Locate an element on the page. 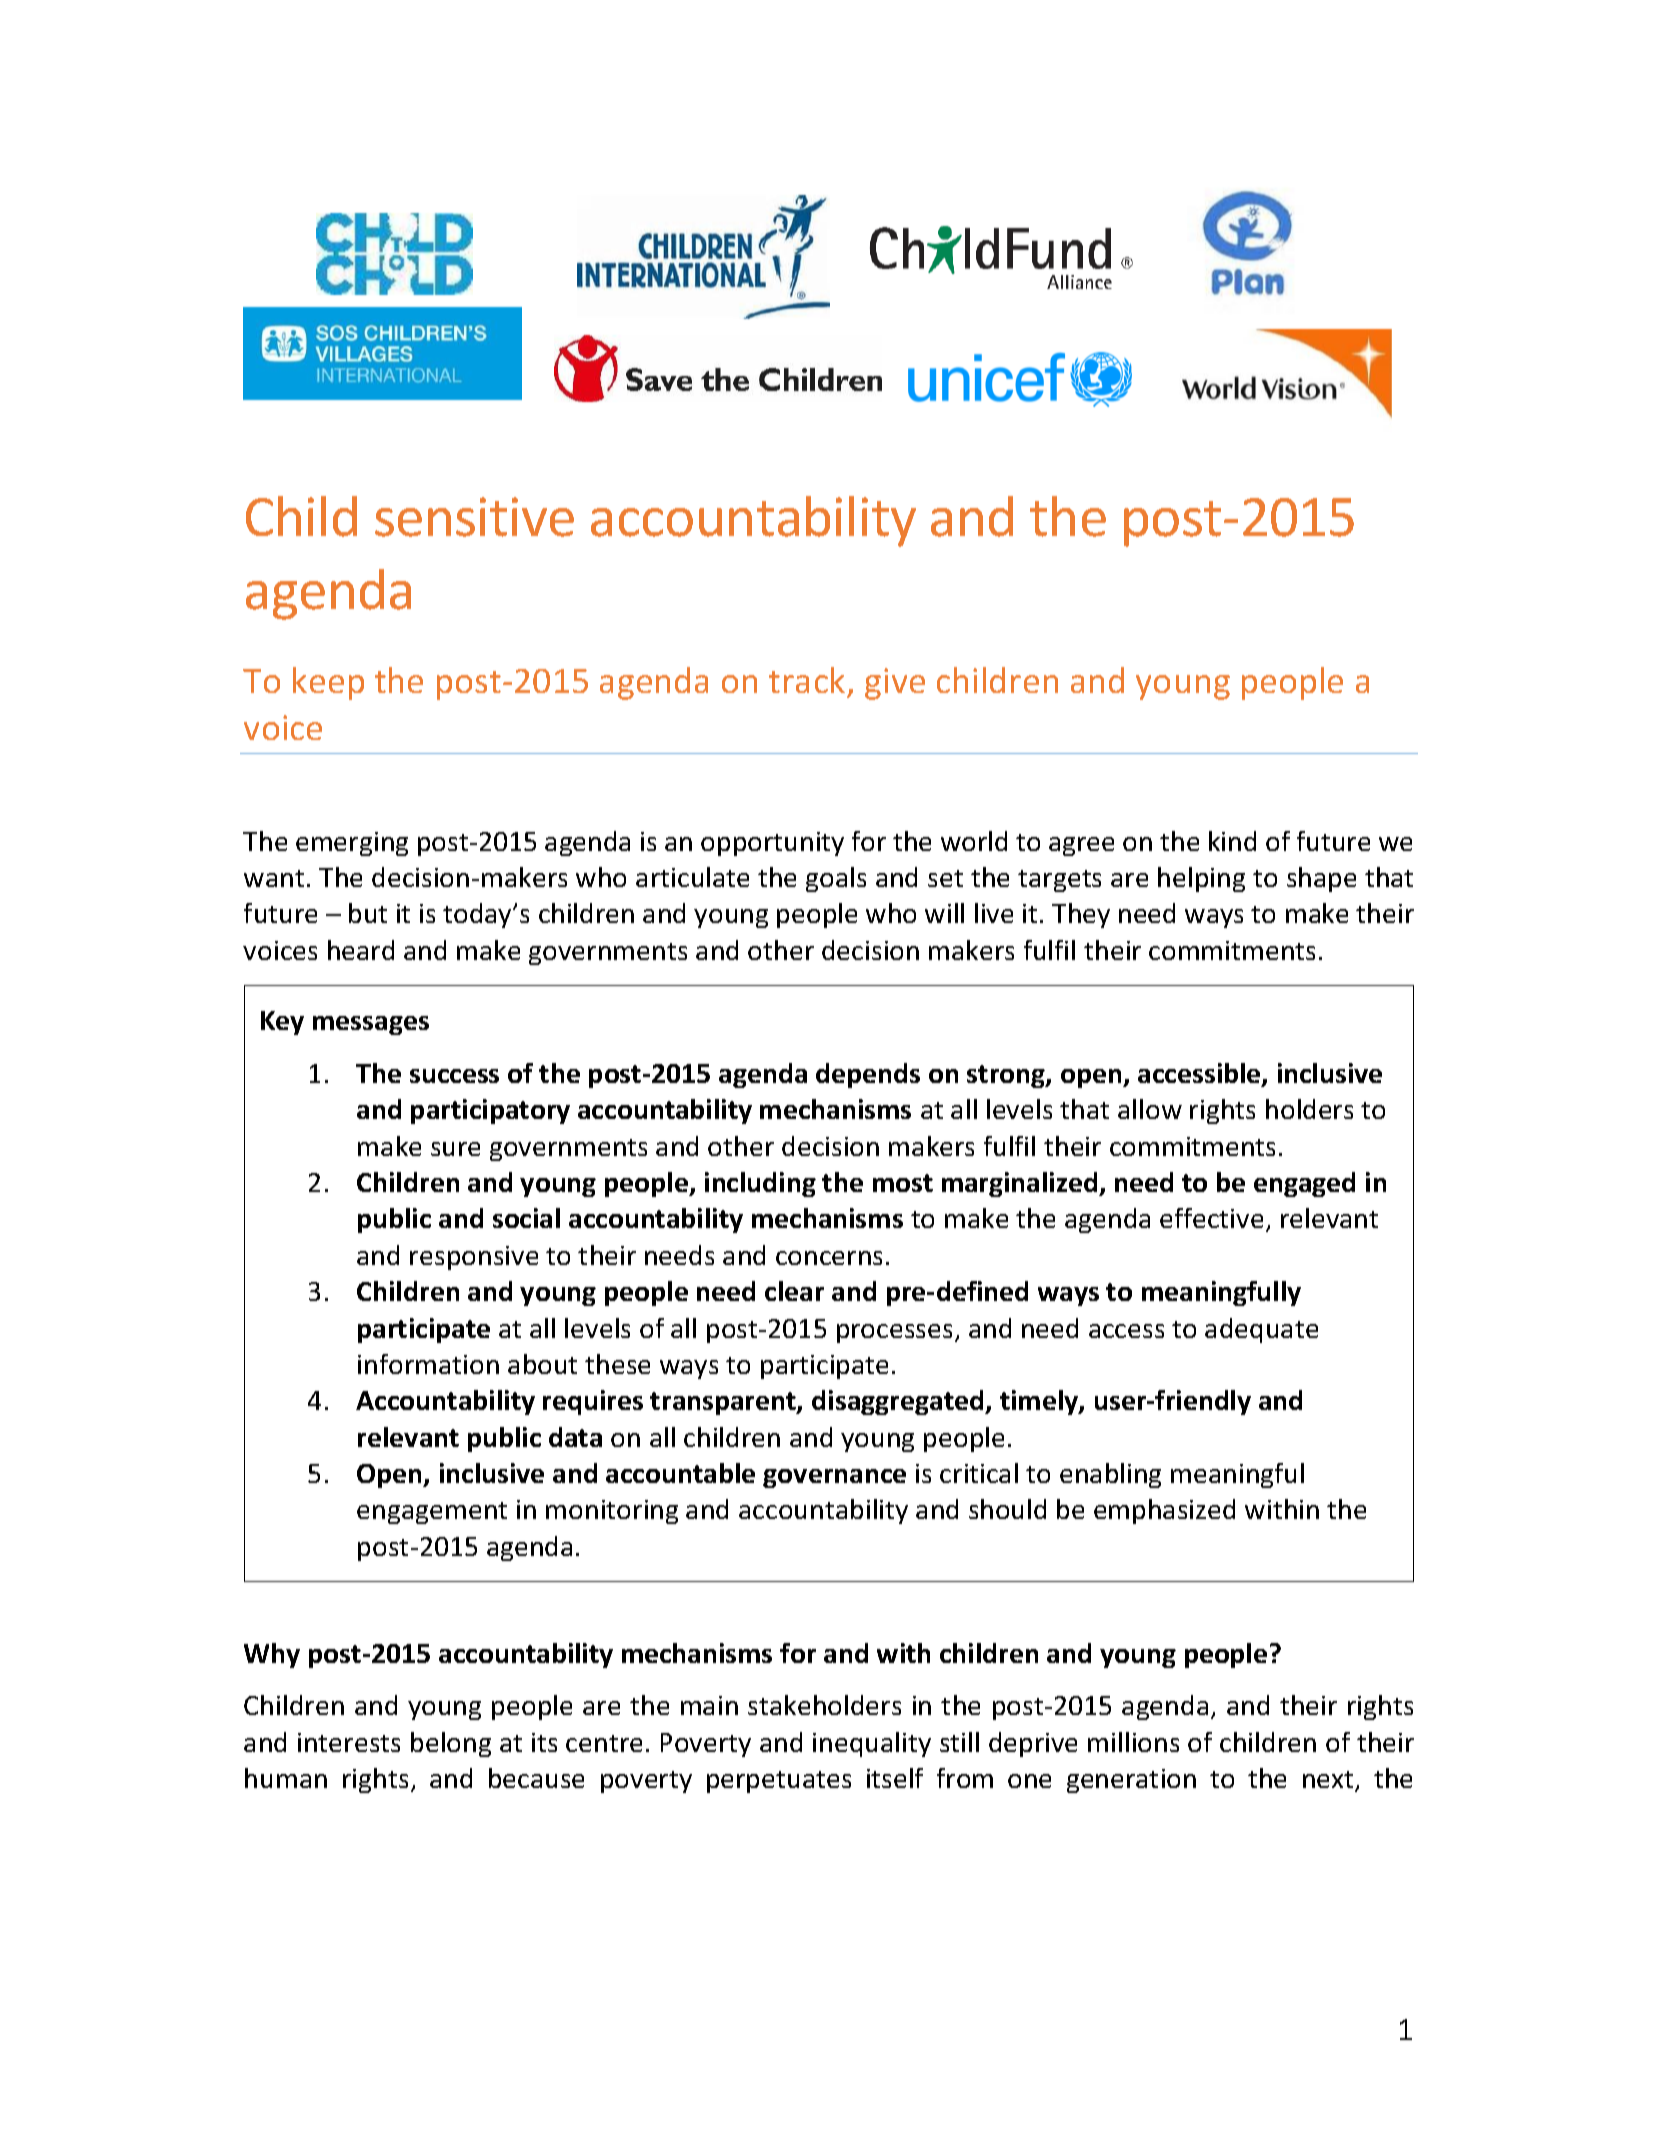  engagement is located at coordinates (432, 1513).
